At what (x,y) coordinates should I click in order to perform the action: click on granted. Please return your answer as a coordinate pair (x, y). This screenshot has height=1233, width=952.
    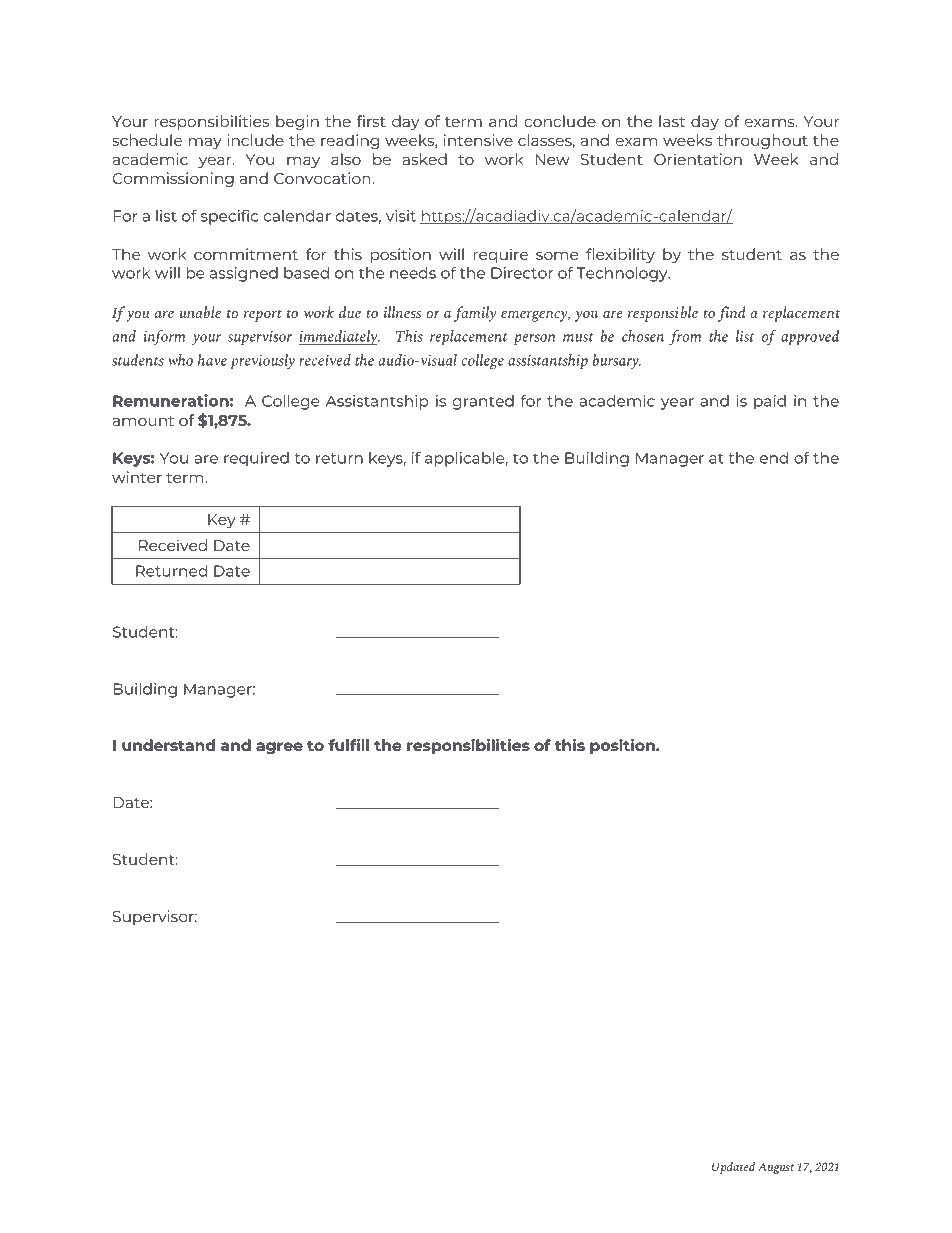
    Looking at the image, I should click on (483, 402).
